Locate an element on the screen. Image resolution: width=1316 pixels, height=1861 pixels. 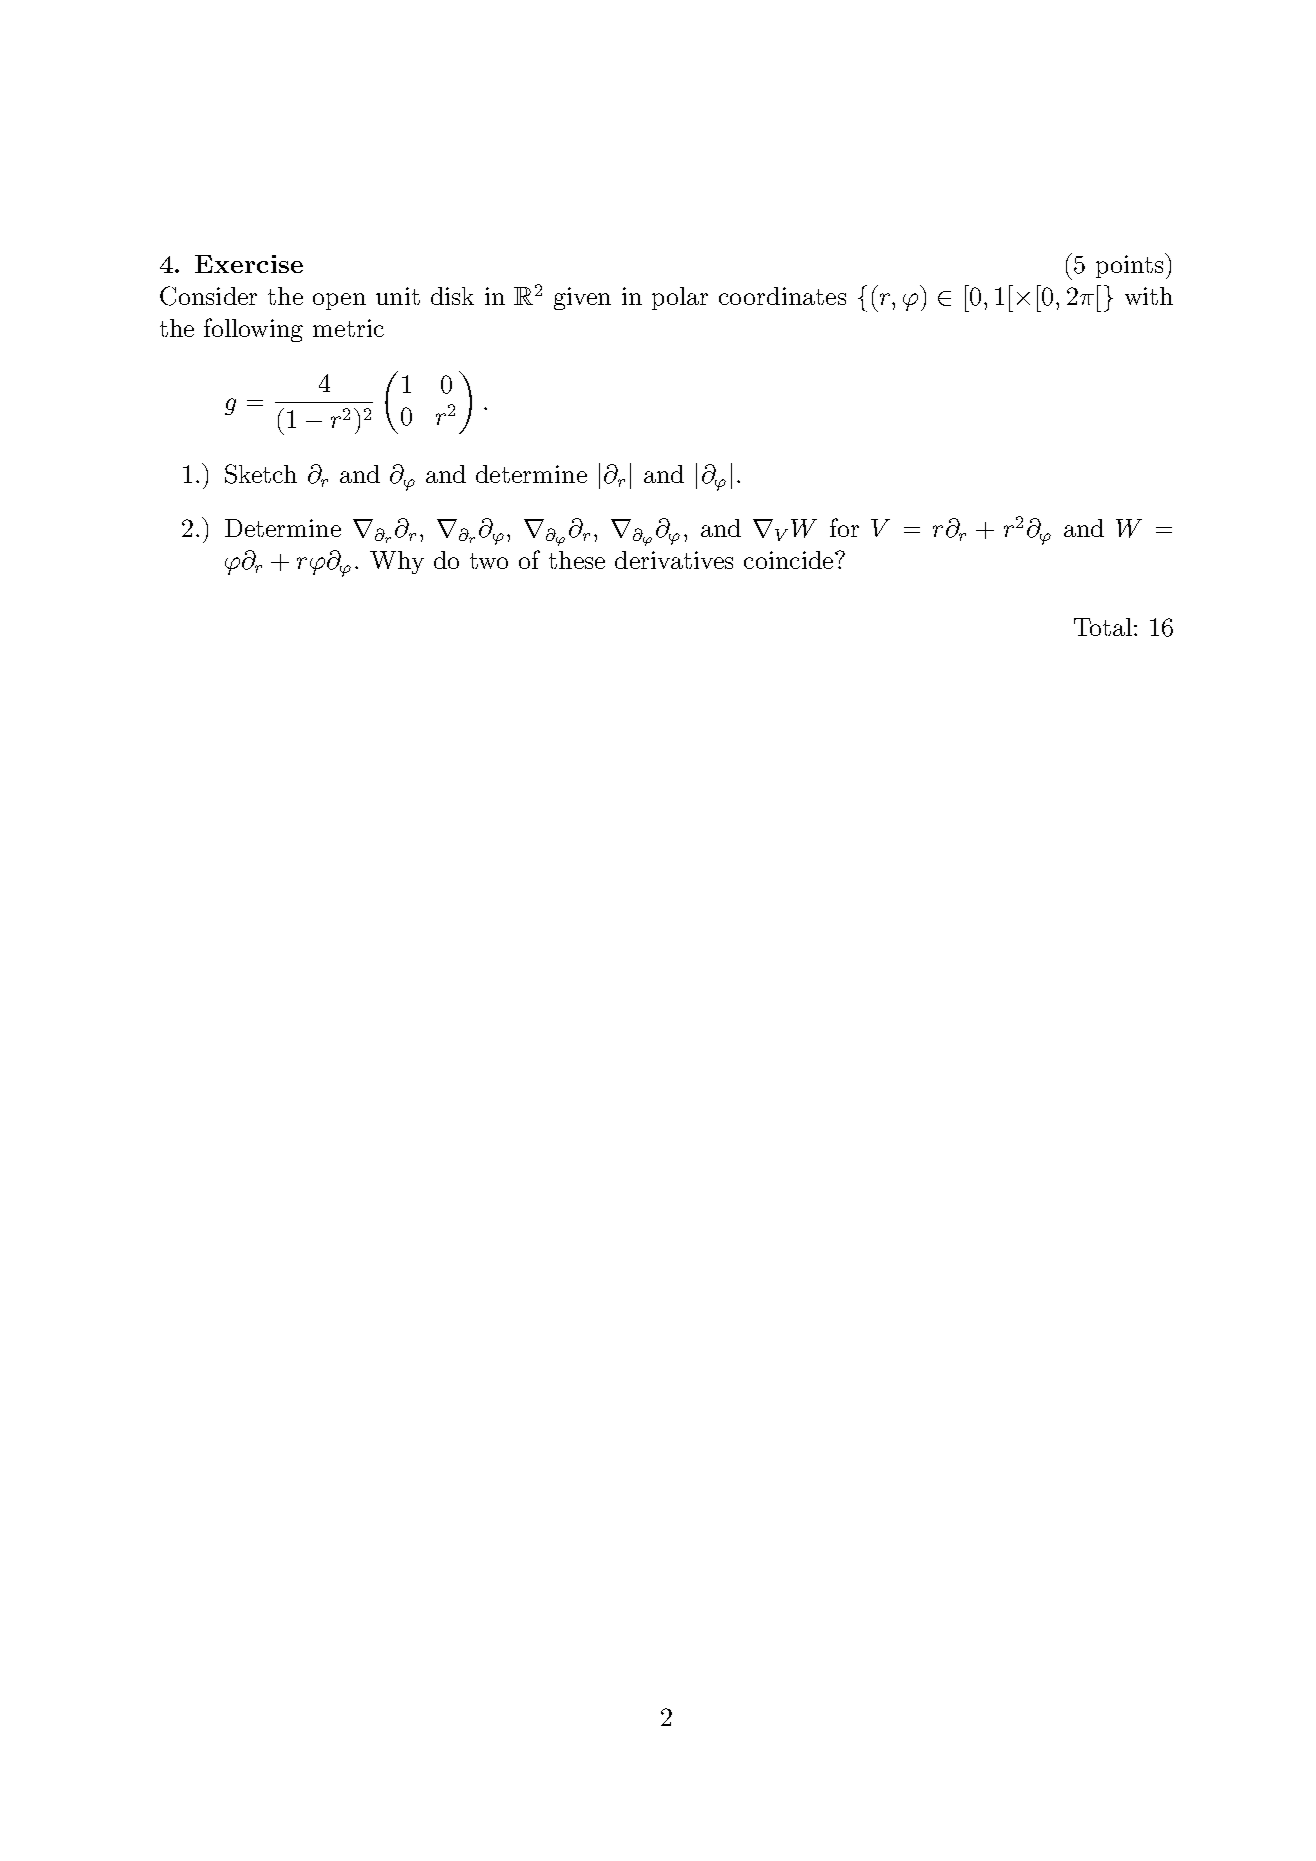
following is located at coordinates (253, 330).
